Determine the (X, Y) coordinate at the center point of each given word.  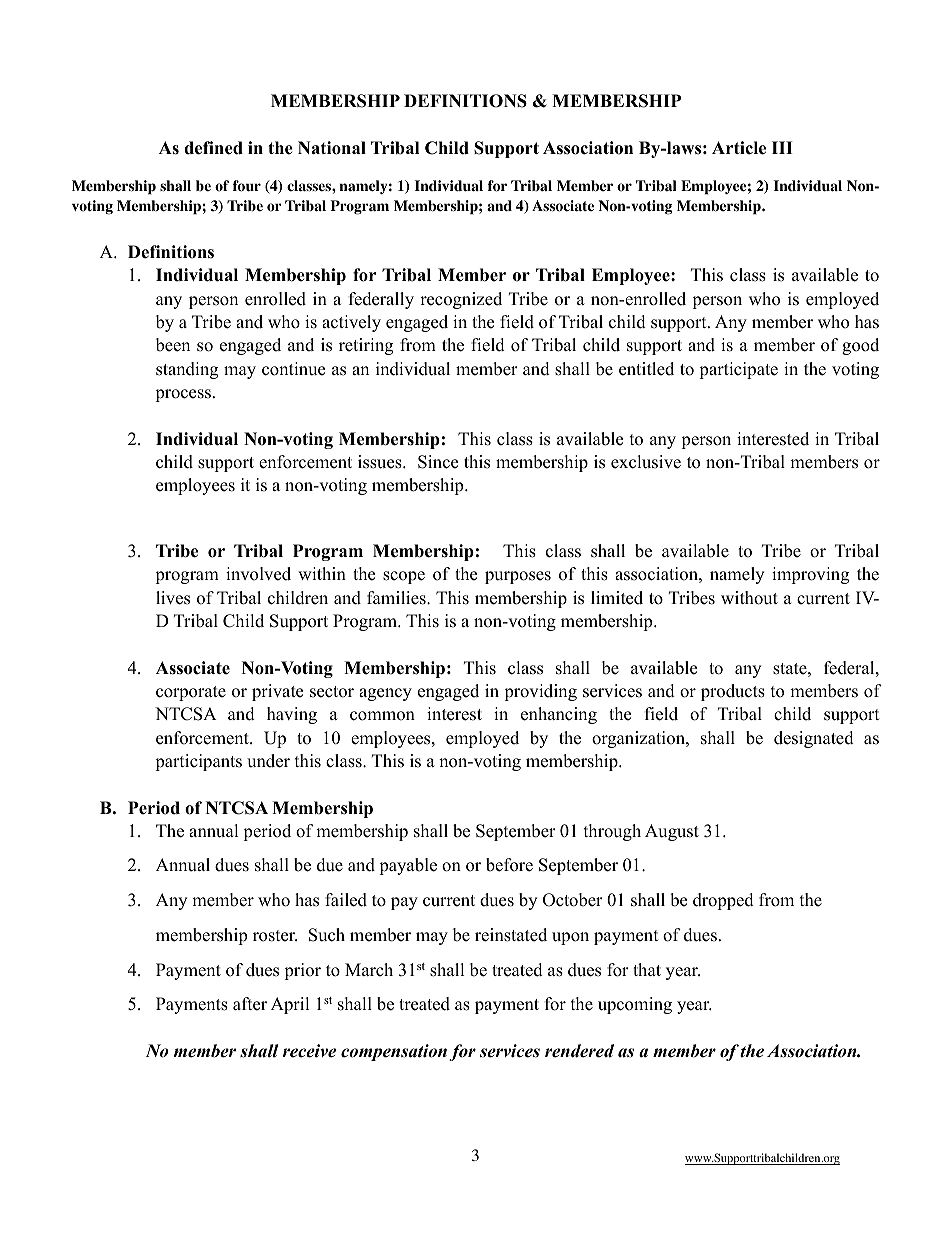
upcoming (635, 1005)
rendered (579, 1051)
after (250, 1004)
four (247, 186)
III (782, 147)
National (332, 148)
